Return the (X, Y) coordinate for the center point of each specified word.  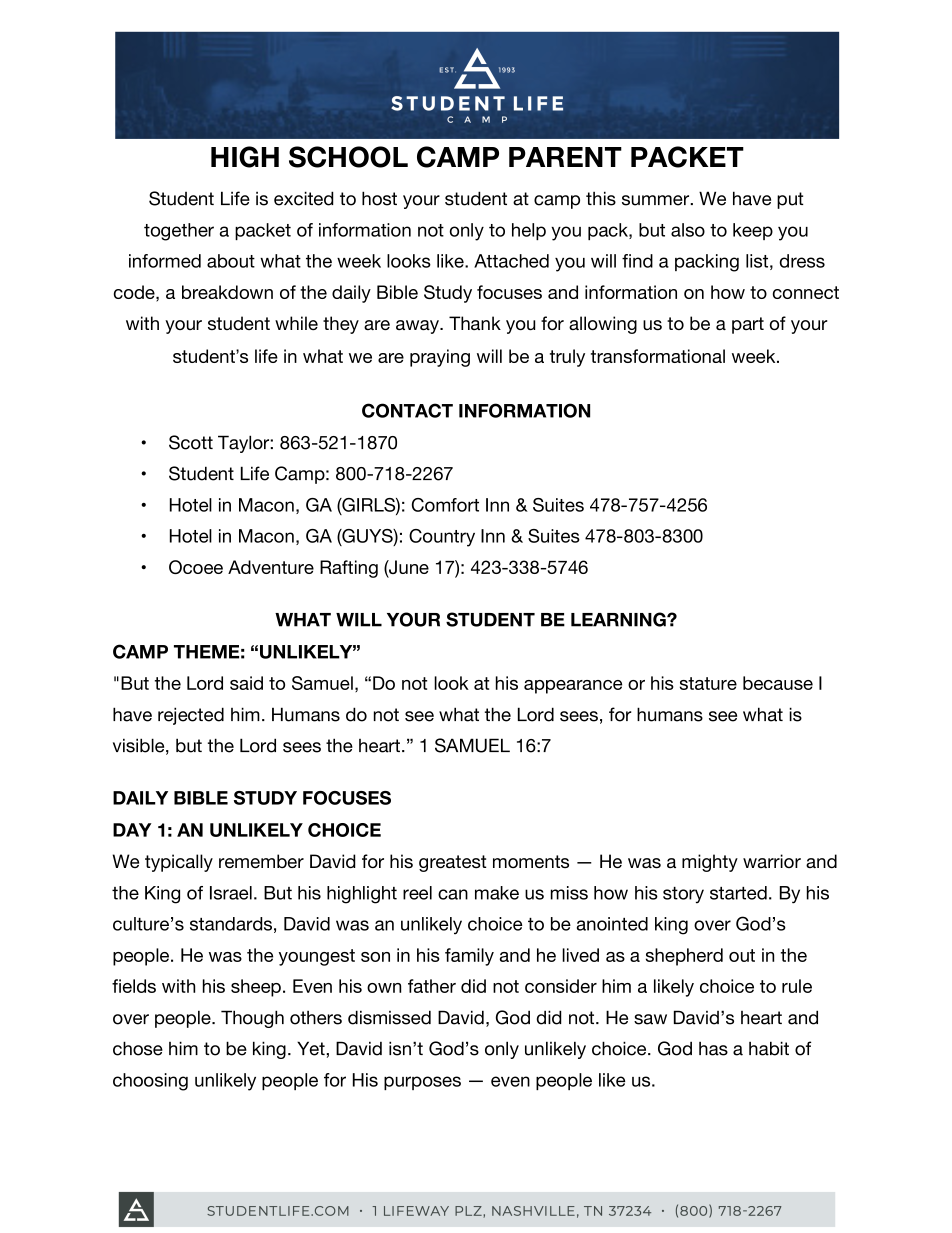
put (790, 200)
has (713, 1049)
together (179, 232)
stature (708, 683)
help (529, 231)
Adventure (271, 567)
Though (252, 1019)
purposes (422, 1083)
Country (442, 538)
